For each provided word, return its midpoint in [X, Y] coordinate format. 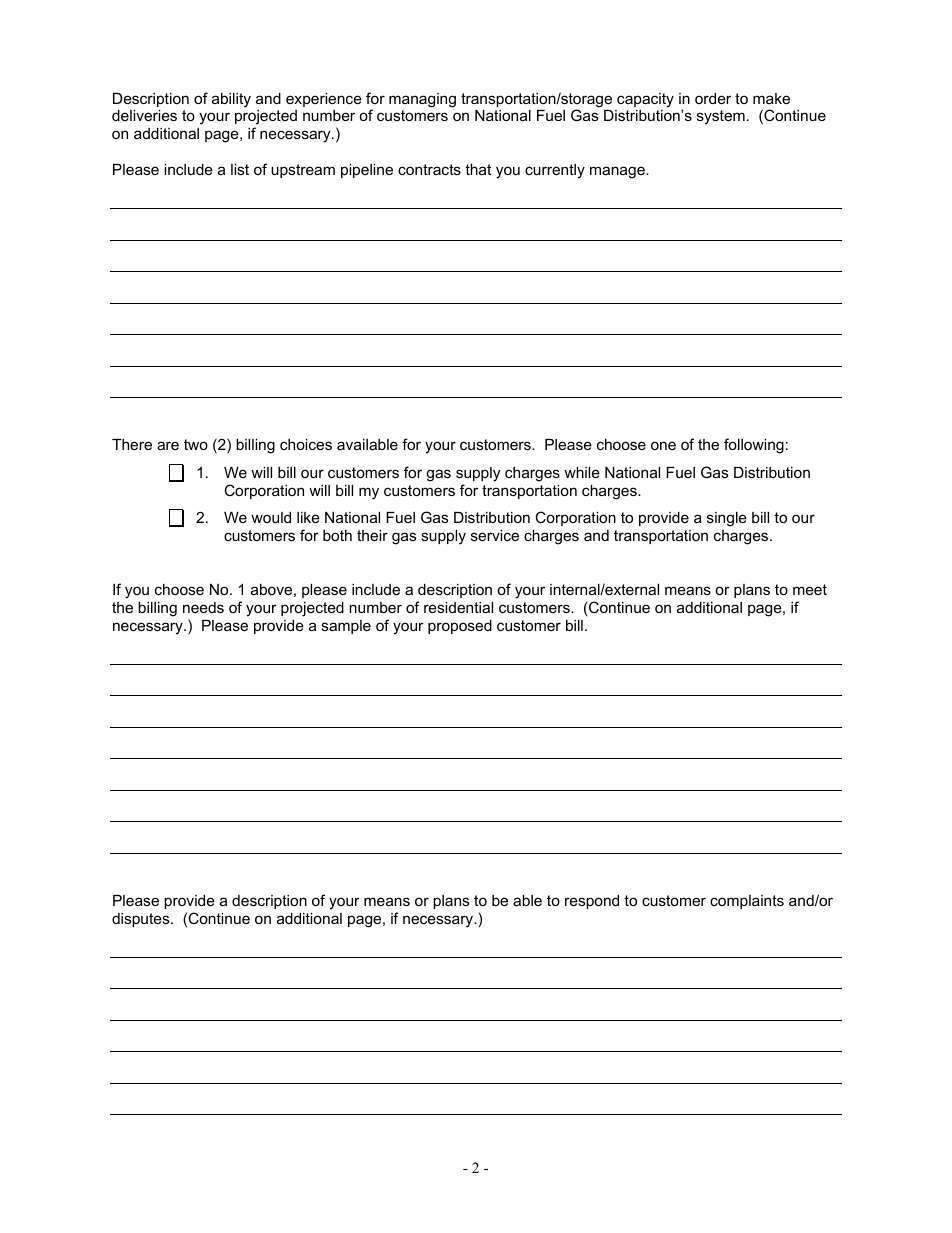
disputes [142, 920]
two [196, 444]
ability [231, 100]
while [582, 472]
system [721, 117]
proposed [460, 627]
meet [810, 589]
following [754, 446]
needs [203, 607]
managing [422, 100]
